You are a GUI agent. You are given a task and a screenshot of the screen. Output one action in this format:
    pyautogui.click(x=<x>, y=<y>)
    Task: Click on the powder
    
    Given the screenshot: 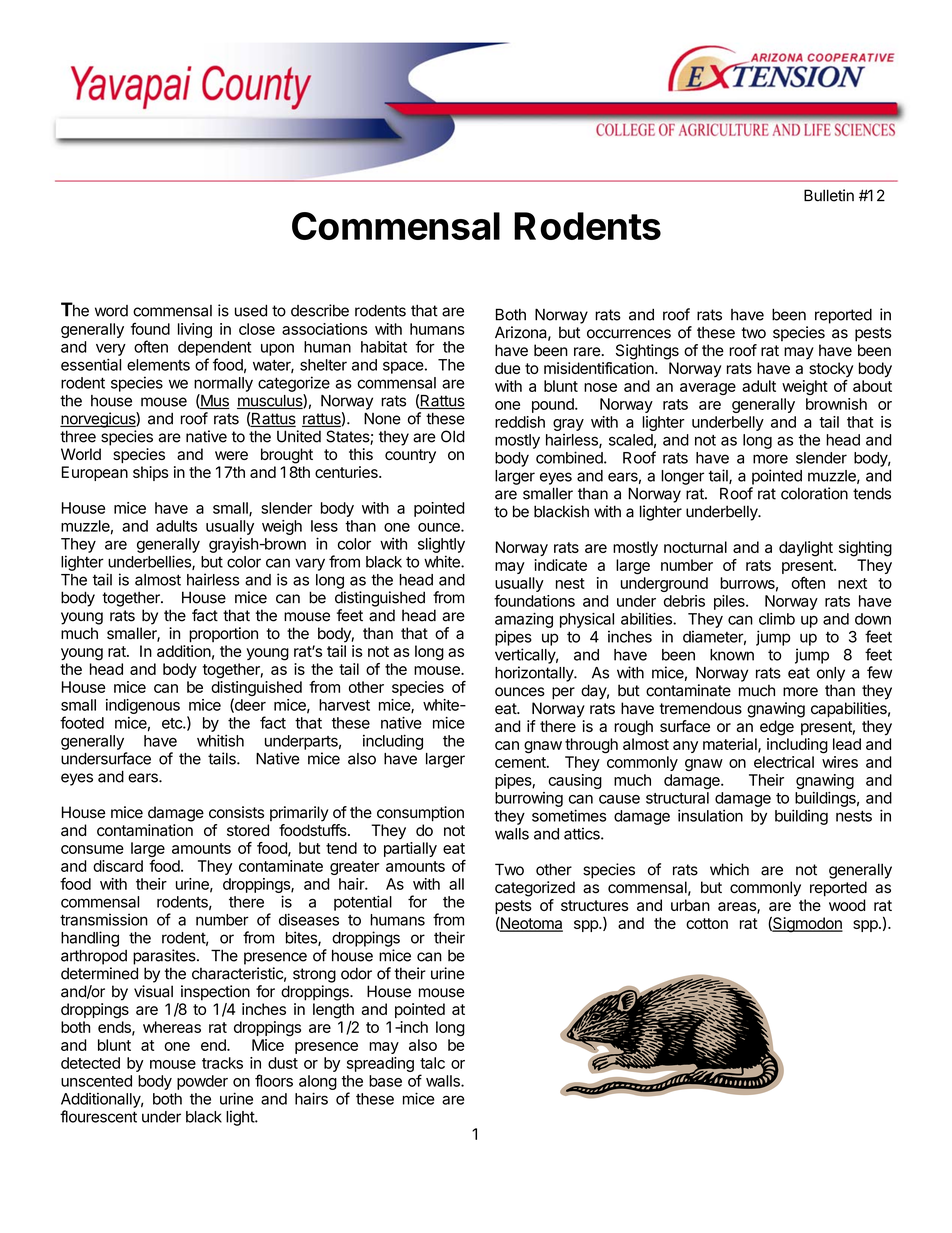 What is the action you would take?
    pyautogui.click(x=202, y=1082)
